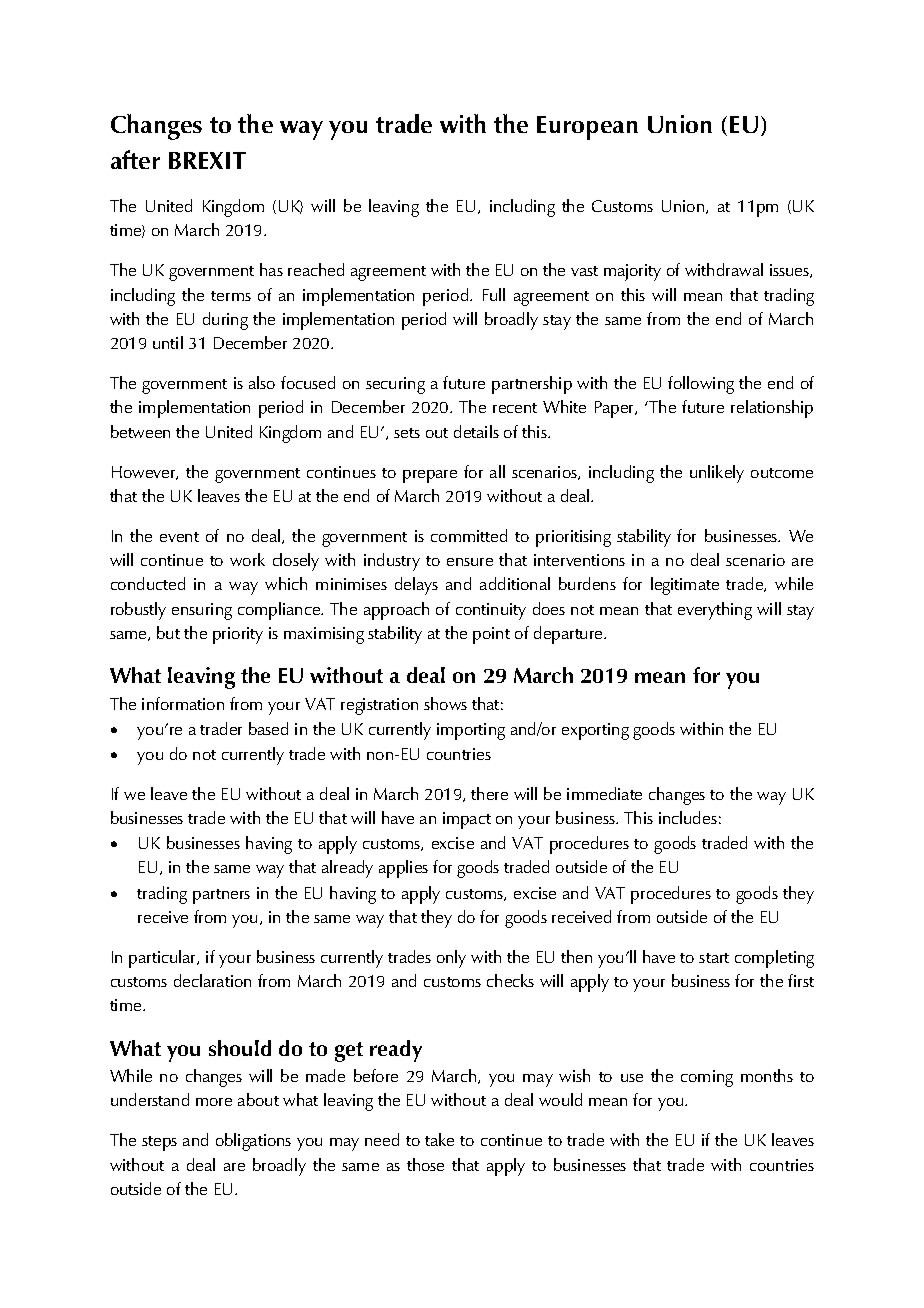 This screenshot has height=1308, width=924. I want to click on obligations, so click(253, 1142).
